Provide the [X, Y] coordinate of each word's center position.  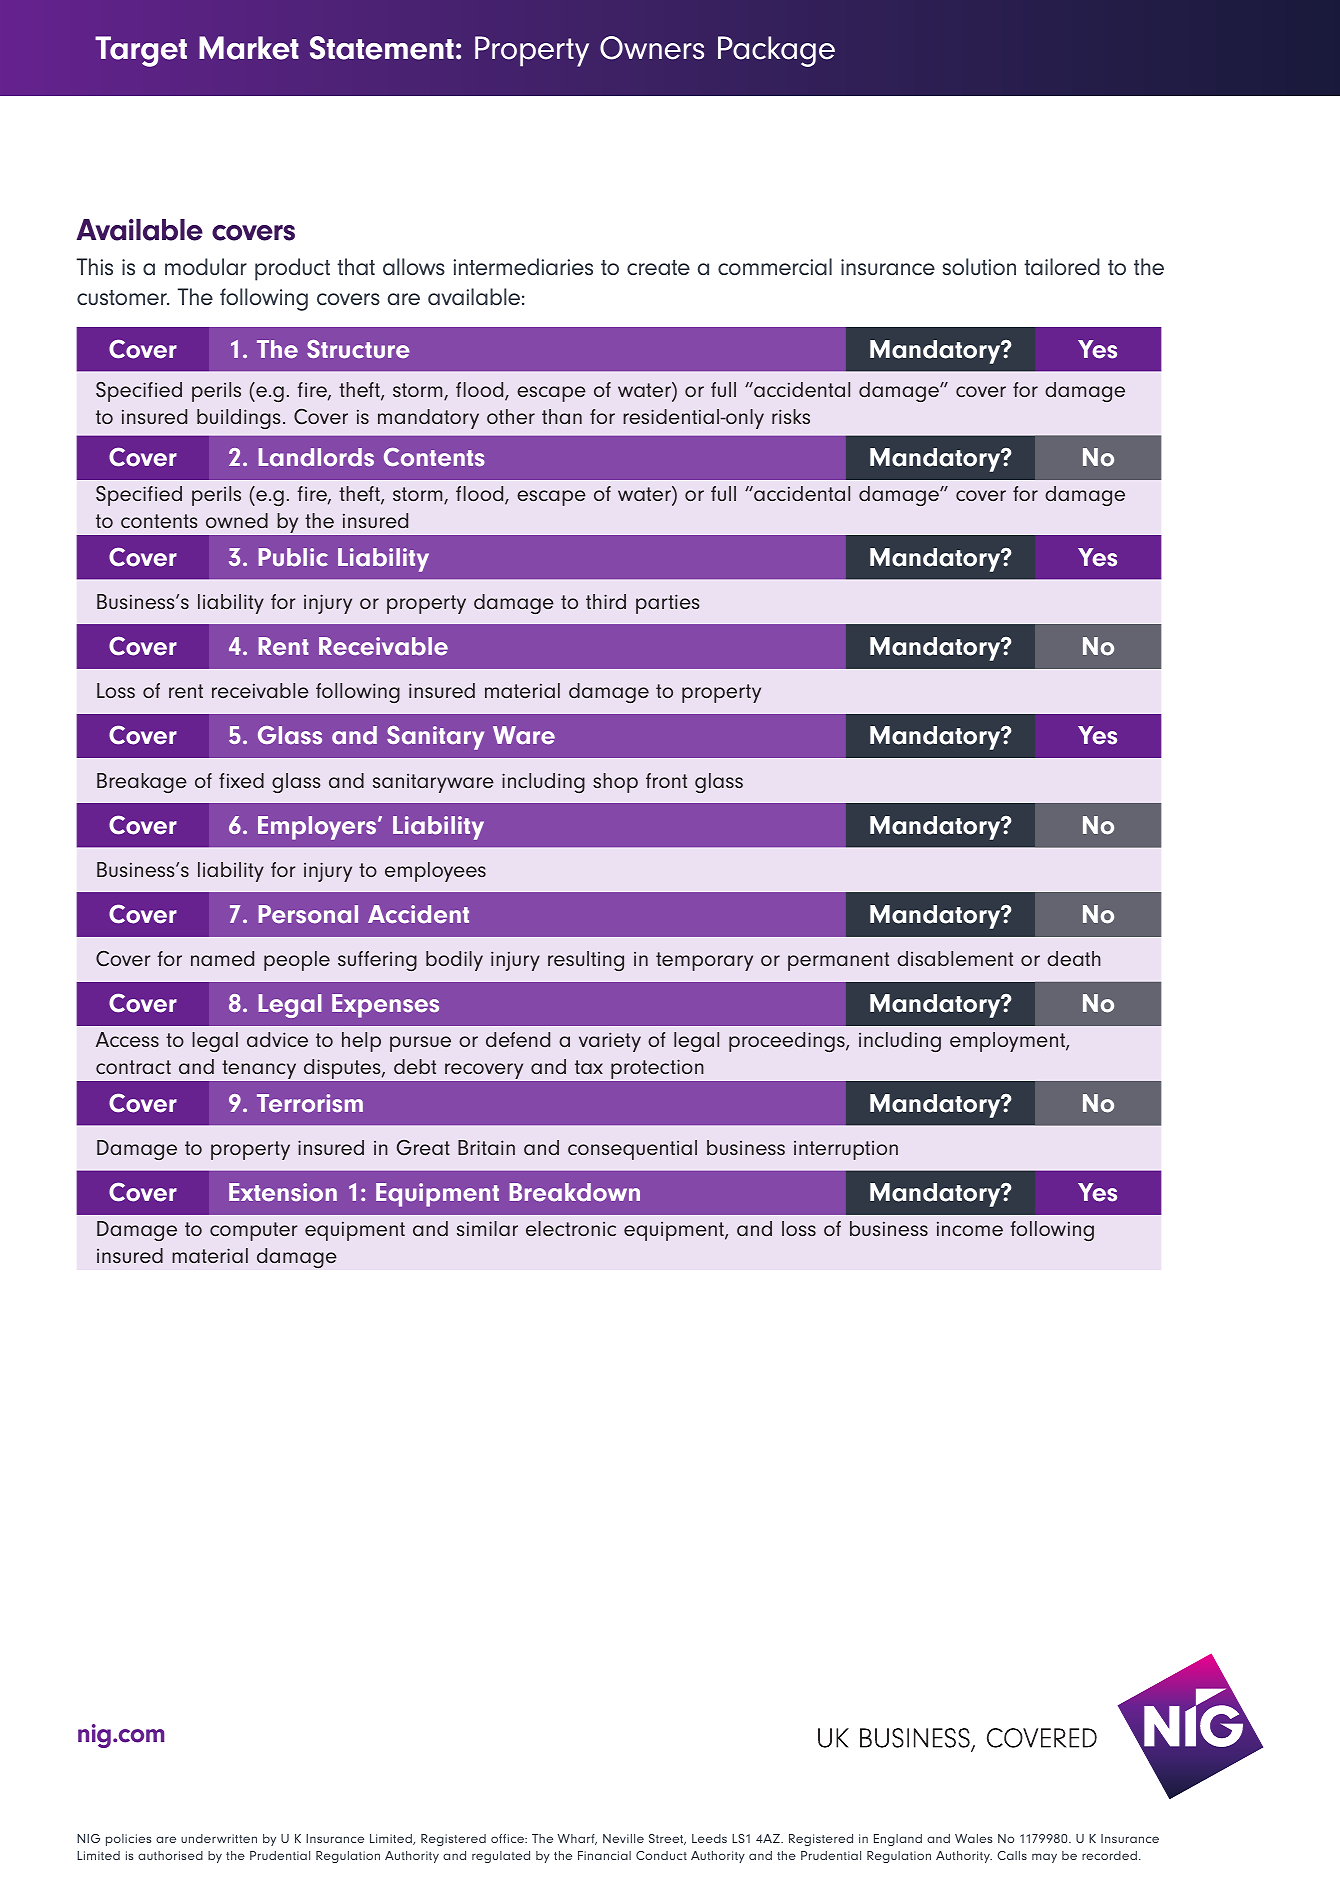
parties [668, 604]
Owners [652, 48]
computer [254, 1231]
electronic [571, 1228]
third [606, 601]
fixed [241, 780]
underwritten [219, 1838]
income [970, 1228]
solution [979, 266]
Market [249, 48]
